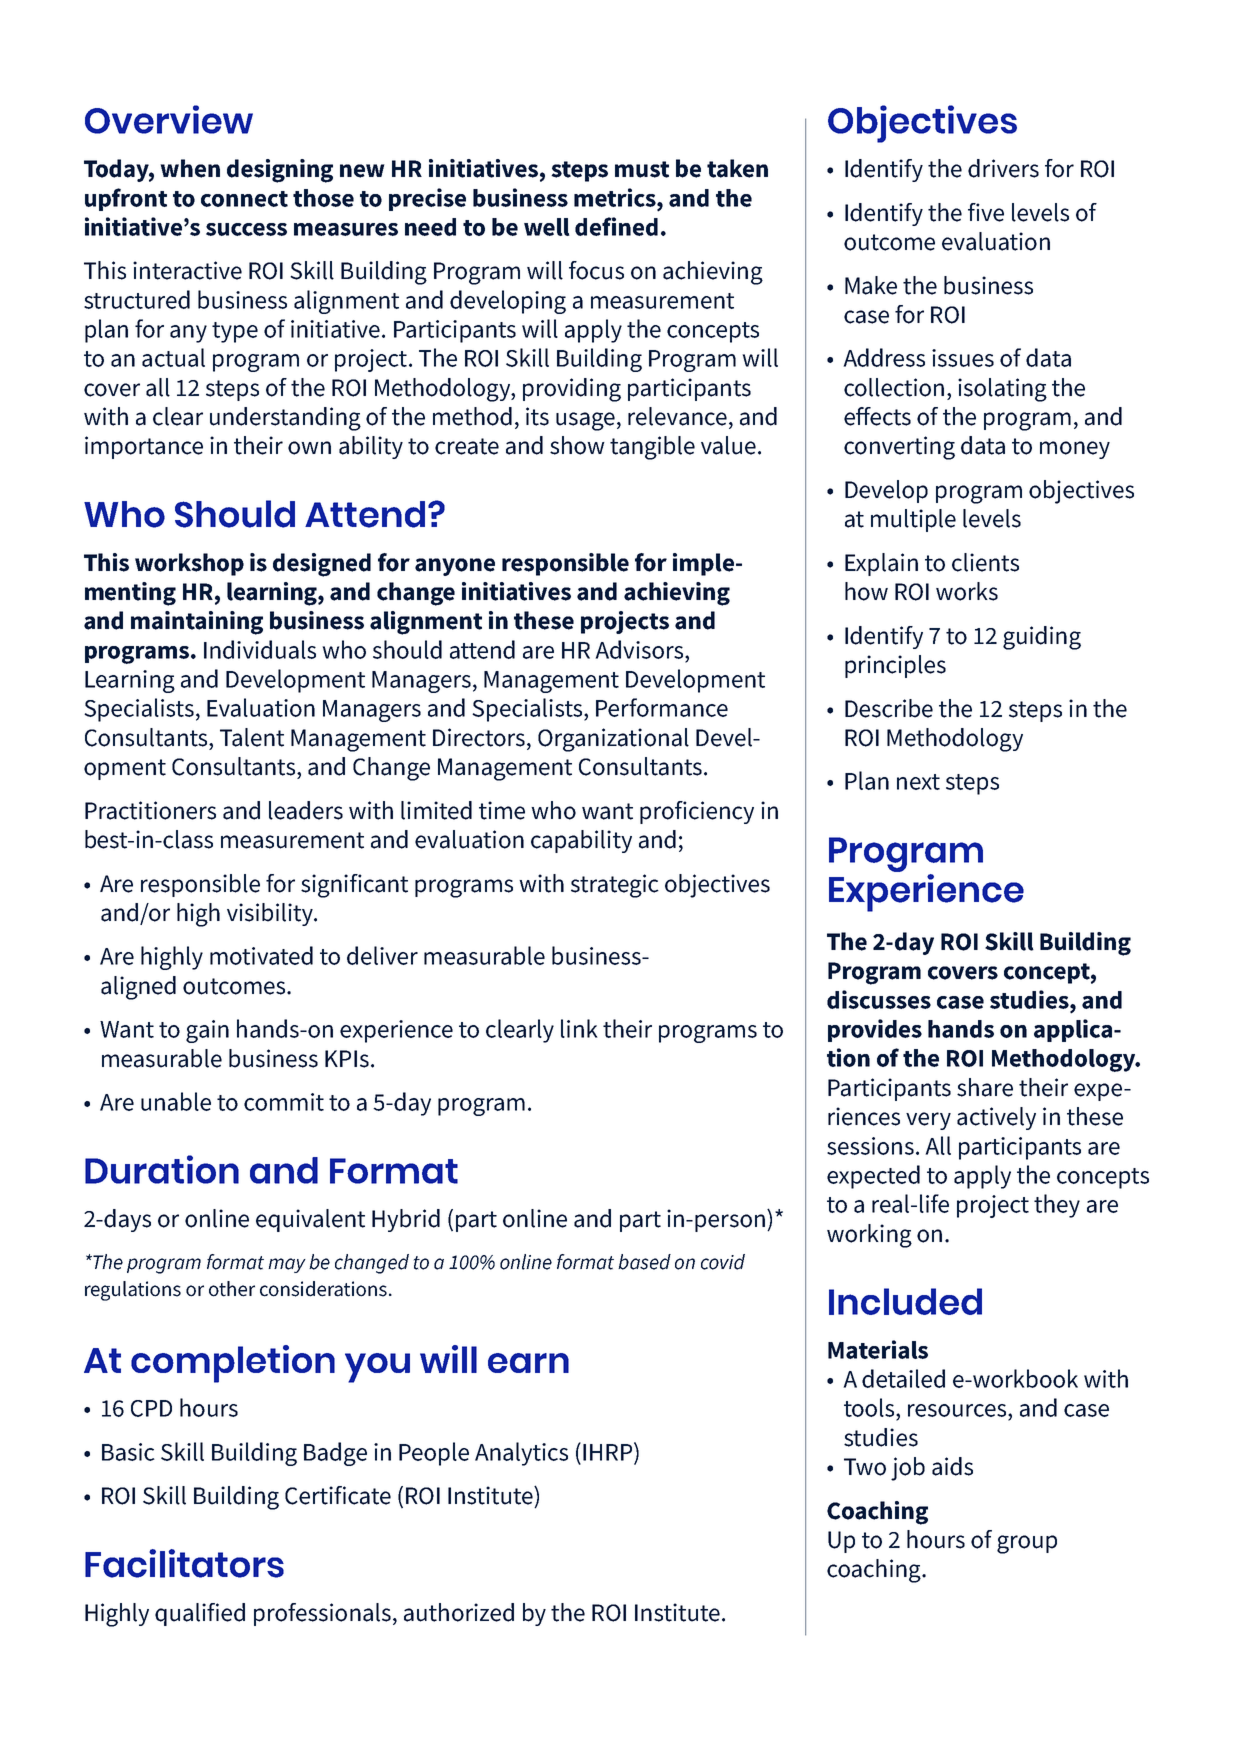  I want to click on Individuals, so click(260, 649).
